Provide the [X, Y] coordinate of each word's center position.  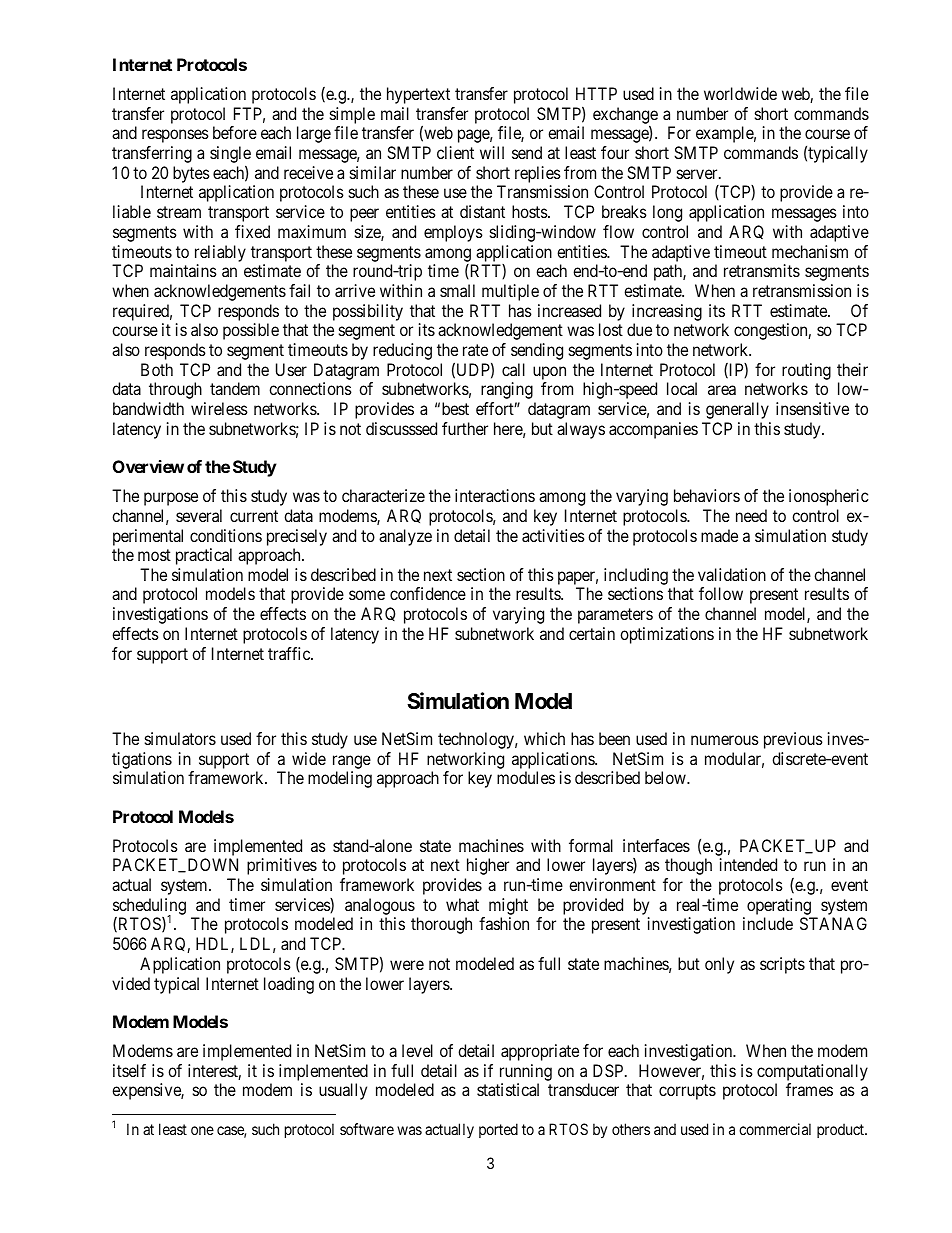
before [235, 132]
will [492, 152]
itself [129, 1070]
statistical [508, 1089]
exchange [625, 116]
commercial [775, 1129]
